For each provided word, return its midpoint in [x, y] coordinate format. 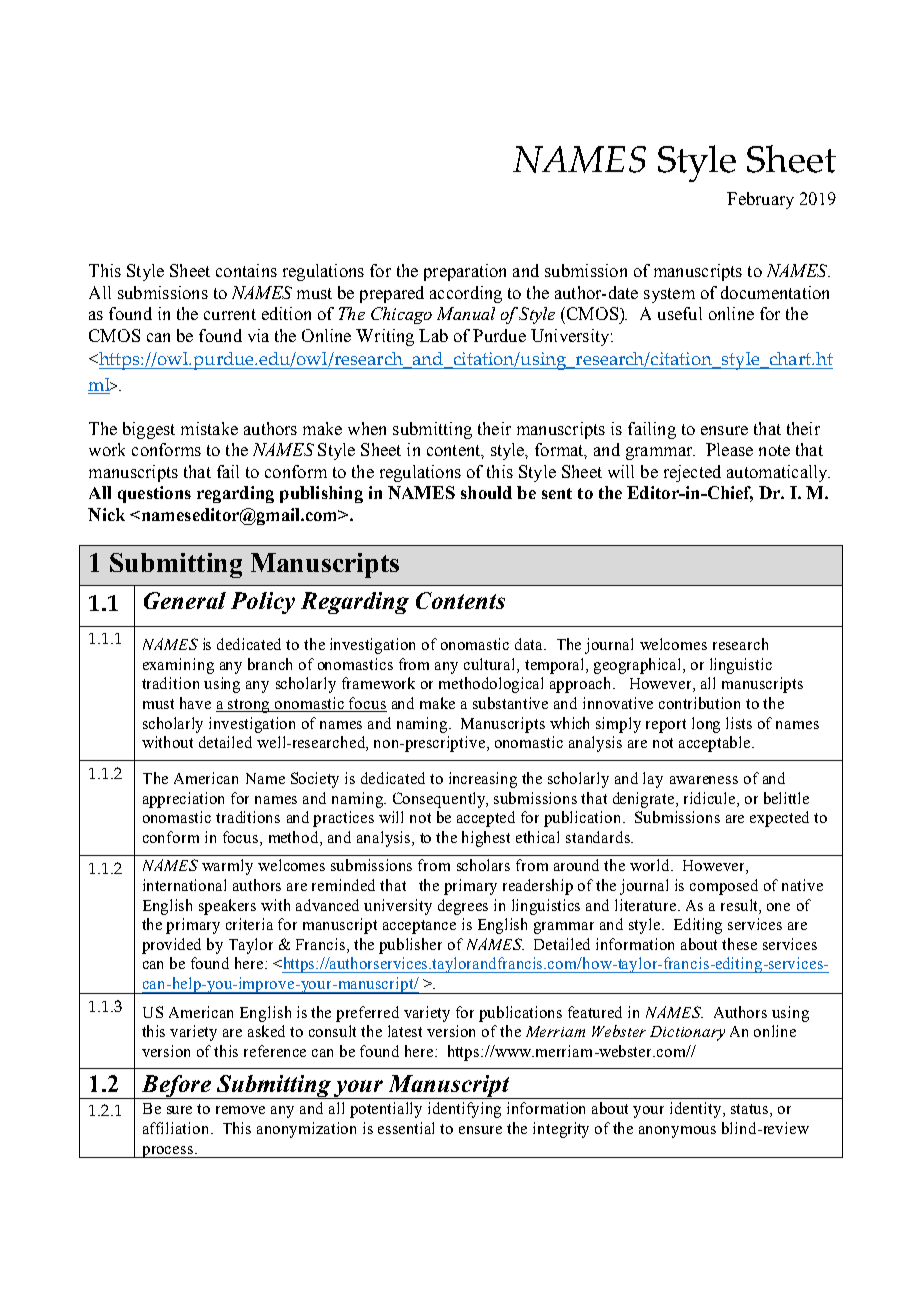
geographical [639, 666]
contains [246, 270]
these [739, 944]
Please [729, 449]
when [367, 428]
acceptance [419, 927]
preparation [465, 272]
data [530, 644]
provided [171, 946]
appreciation [183, 800]
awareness [704, 780]
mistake [209, 428]
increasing [483, 780]
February [760, 200]
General [185, 600]
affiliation [177, 1128]
